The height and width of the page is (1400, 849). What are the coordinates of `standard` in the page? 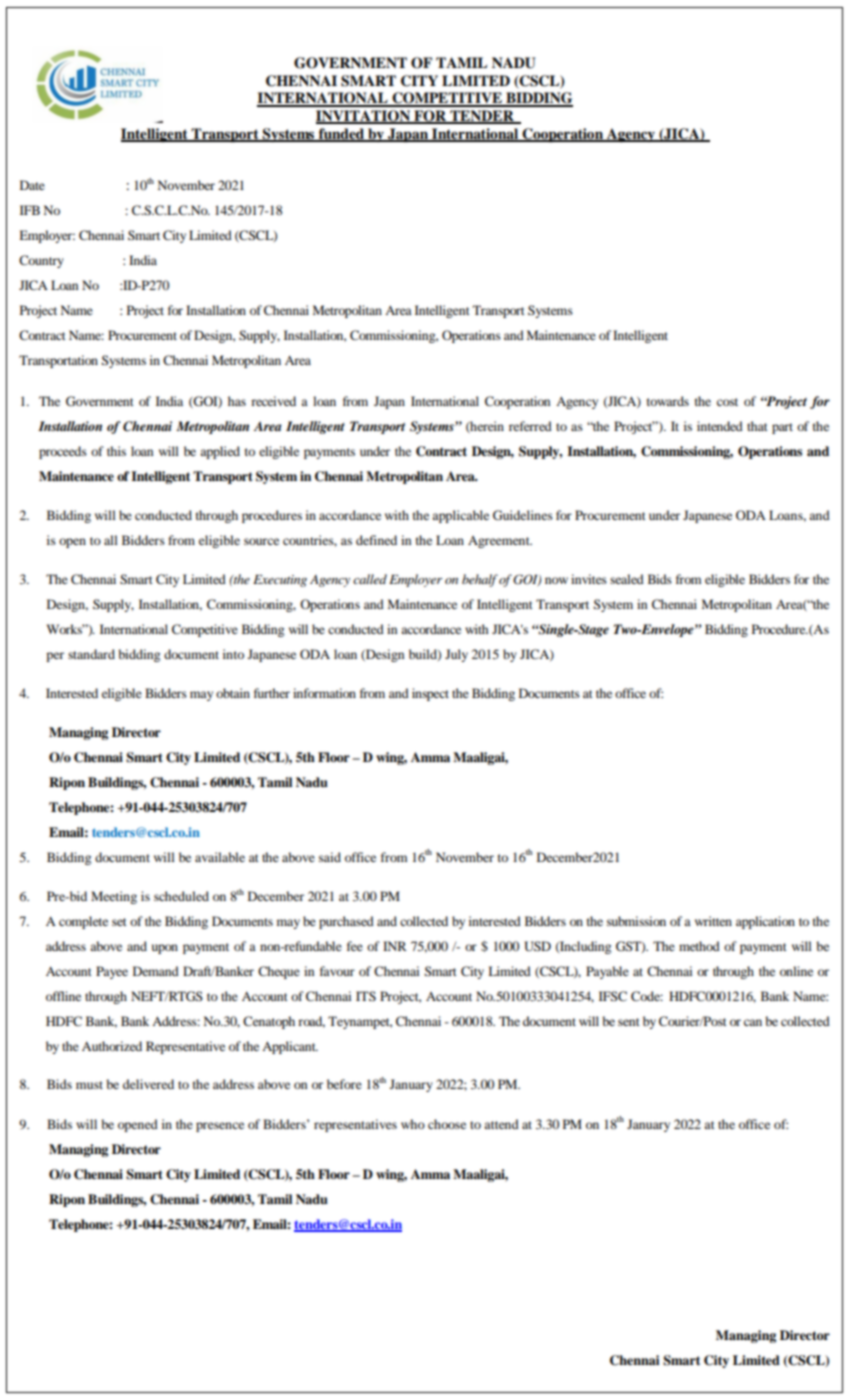 It's located at (91, 654).
